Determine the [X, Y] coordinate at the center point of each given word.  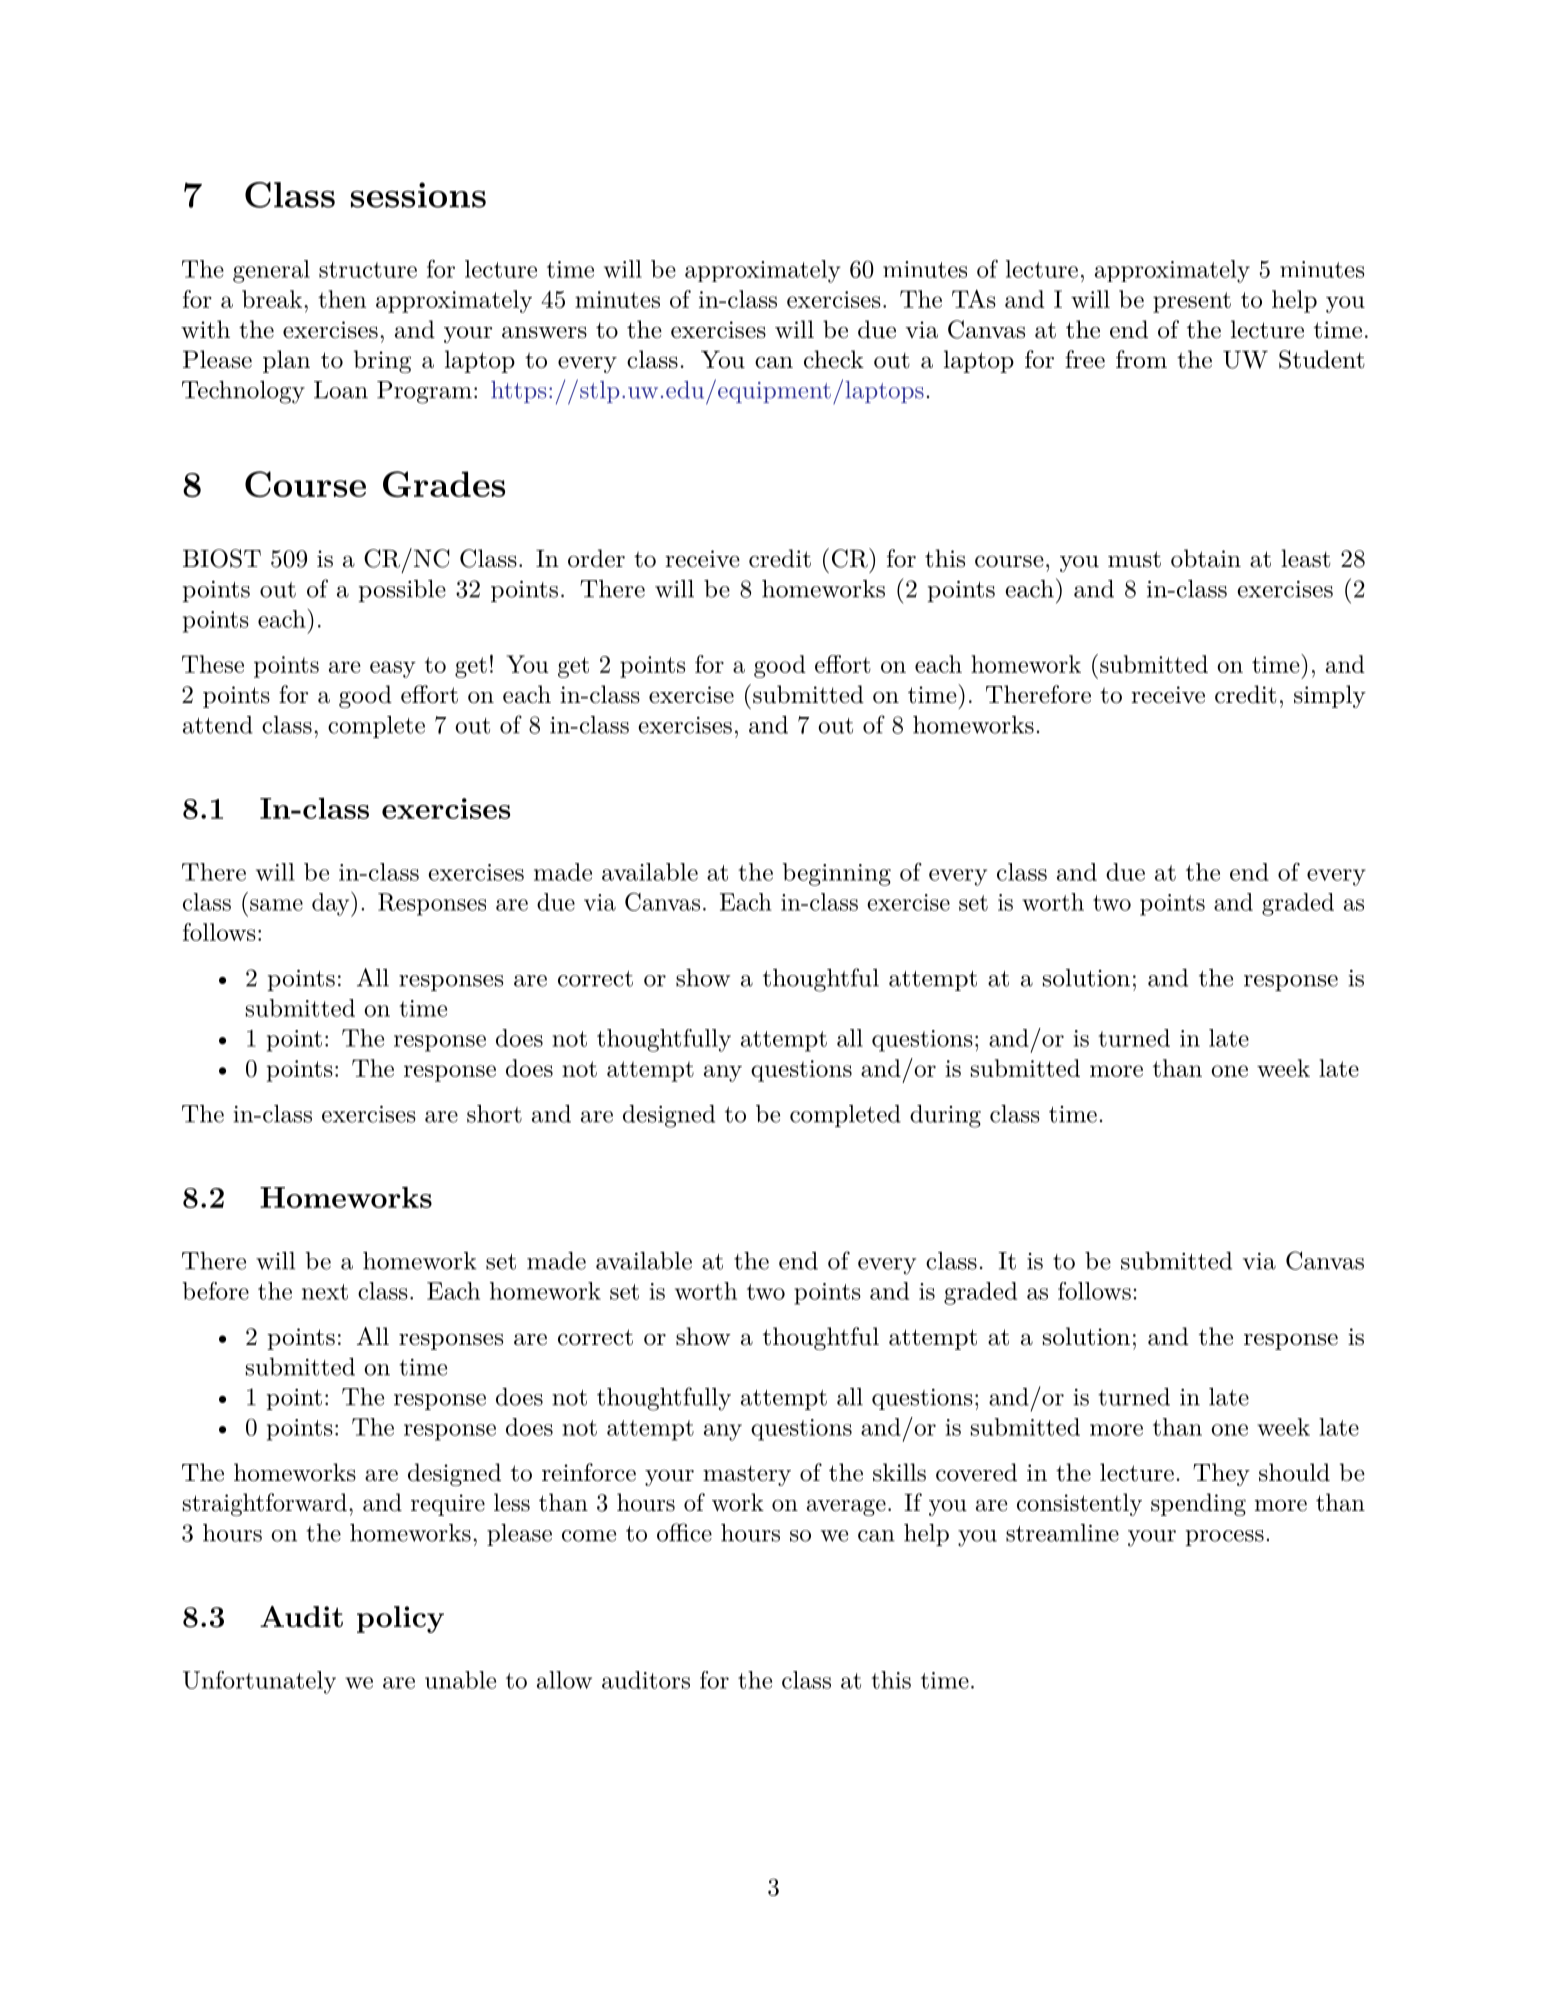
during [945, 1116]
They [1221, 1474]
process [1225, 1538]
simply [1330, 696]
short [494, 1114]
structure [368, 270]
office [684, 1532]
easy [393, 669]
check [834, 359]
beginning [836, 874]
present [1192, 302]
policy [400, 1619]
